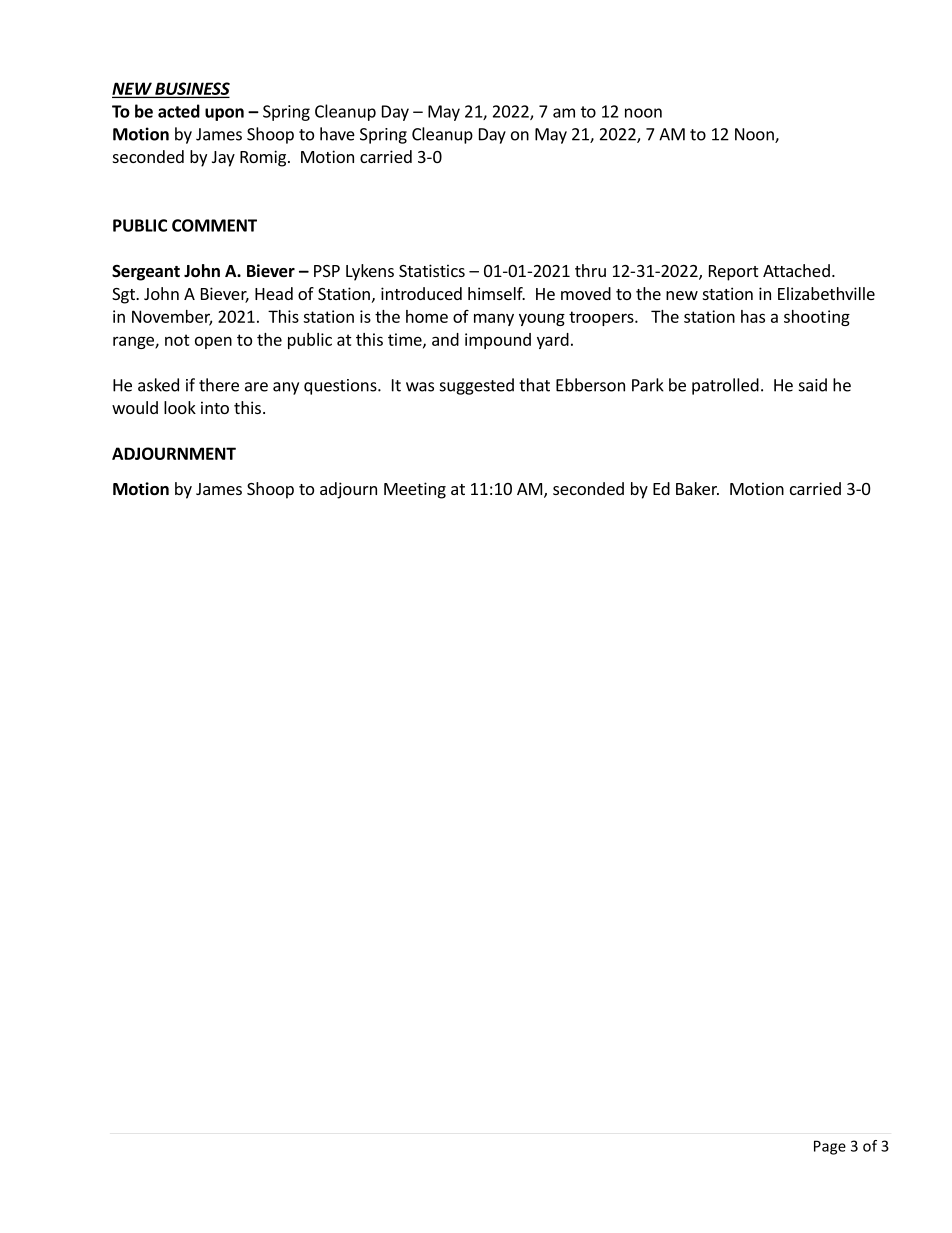 The image size is (952, 1233). What do you see at coordinates (224, 114) in the screenshot?
I see `upon` at bounding box center [224, 114].
